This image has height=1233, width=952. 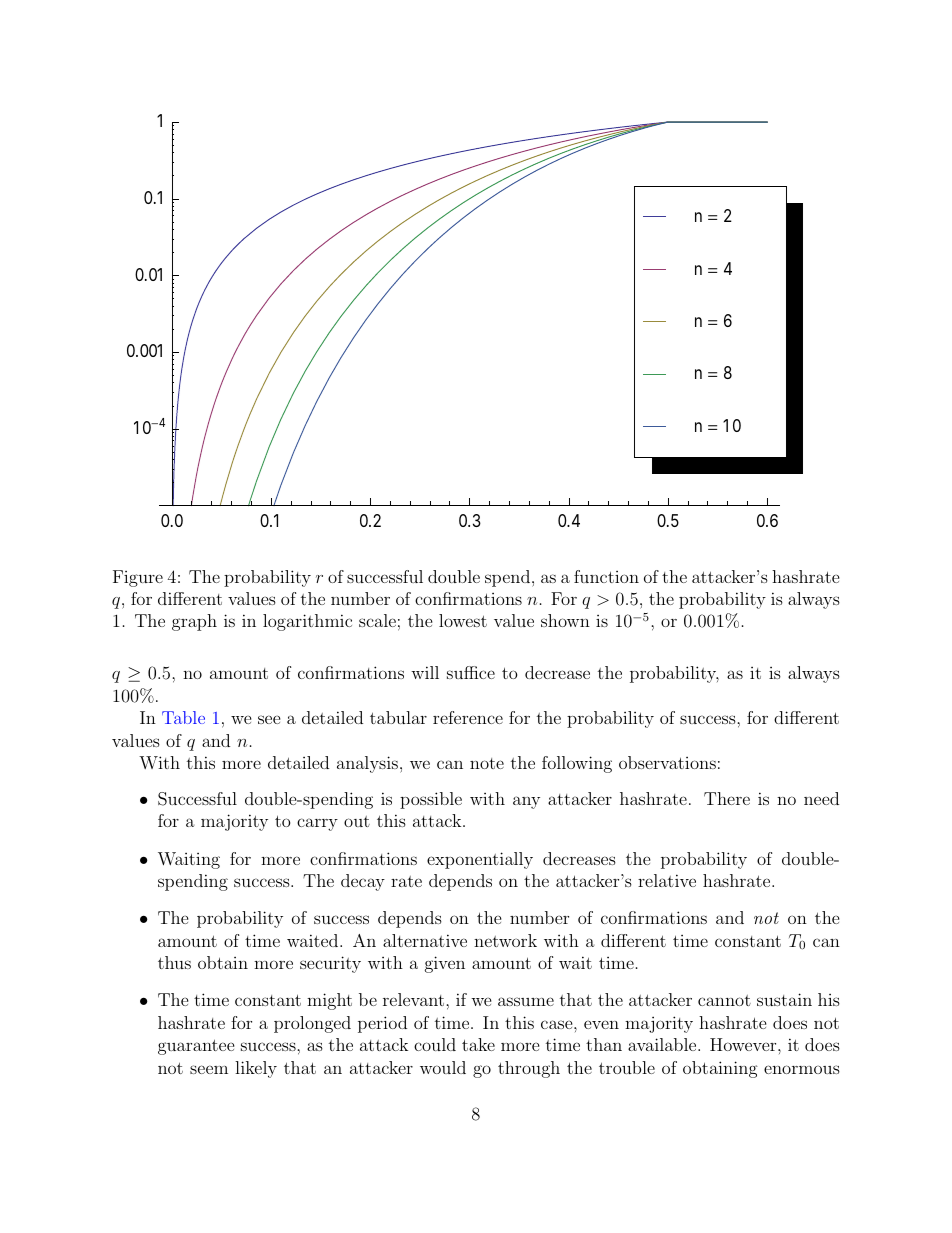 What do you see at coordinates (727, 798) in the image?
I see `There` at bounding box center [727, 798].
